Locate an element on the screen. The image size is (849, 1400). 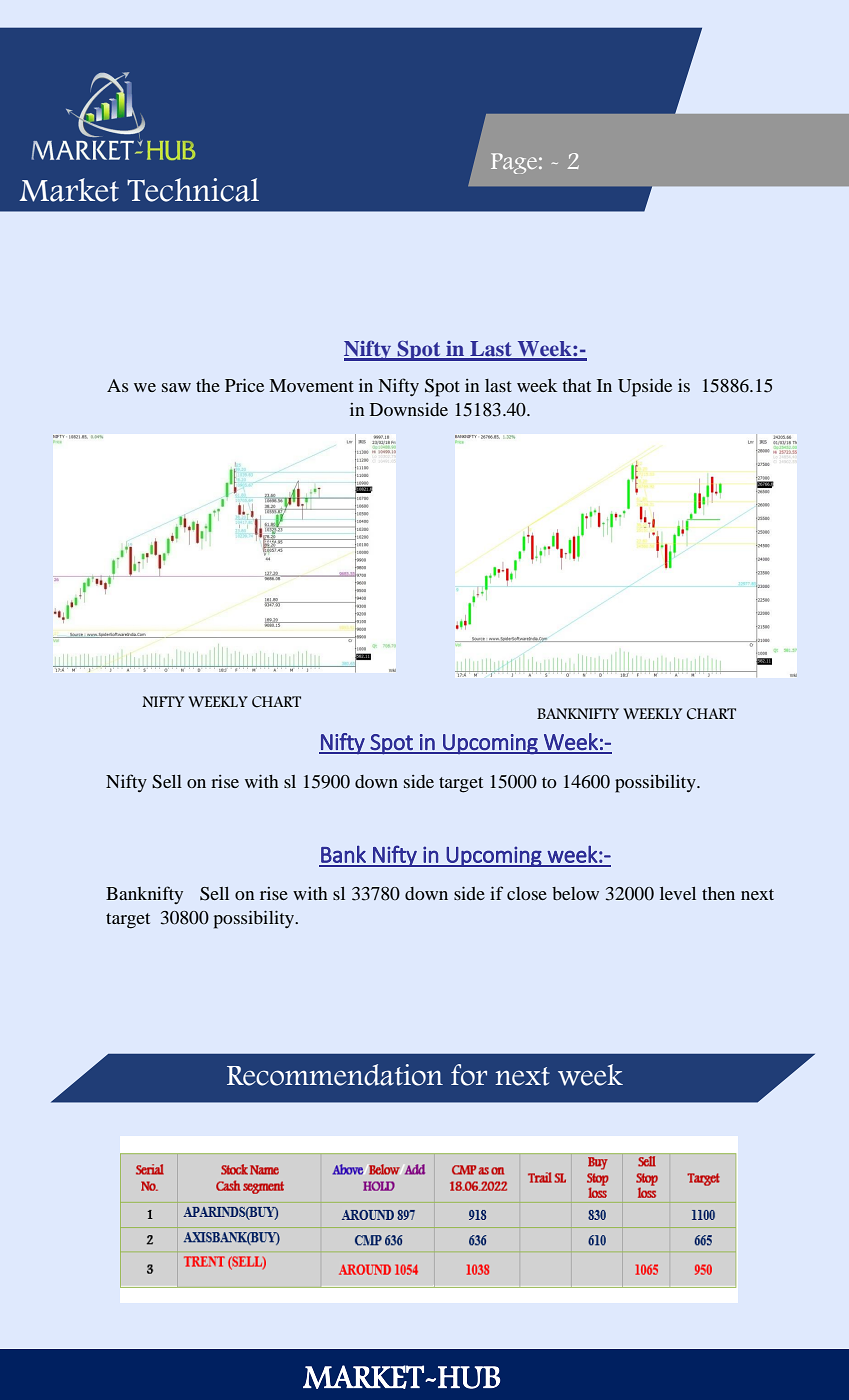
Price is located at coordinates (244, 385).
